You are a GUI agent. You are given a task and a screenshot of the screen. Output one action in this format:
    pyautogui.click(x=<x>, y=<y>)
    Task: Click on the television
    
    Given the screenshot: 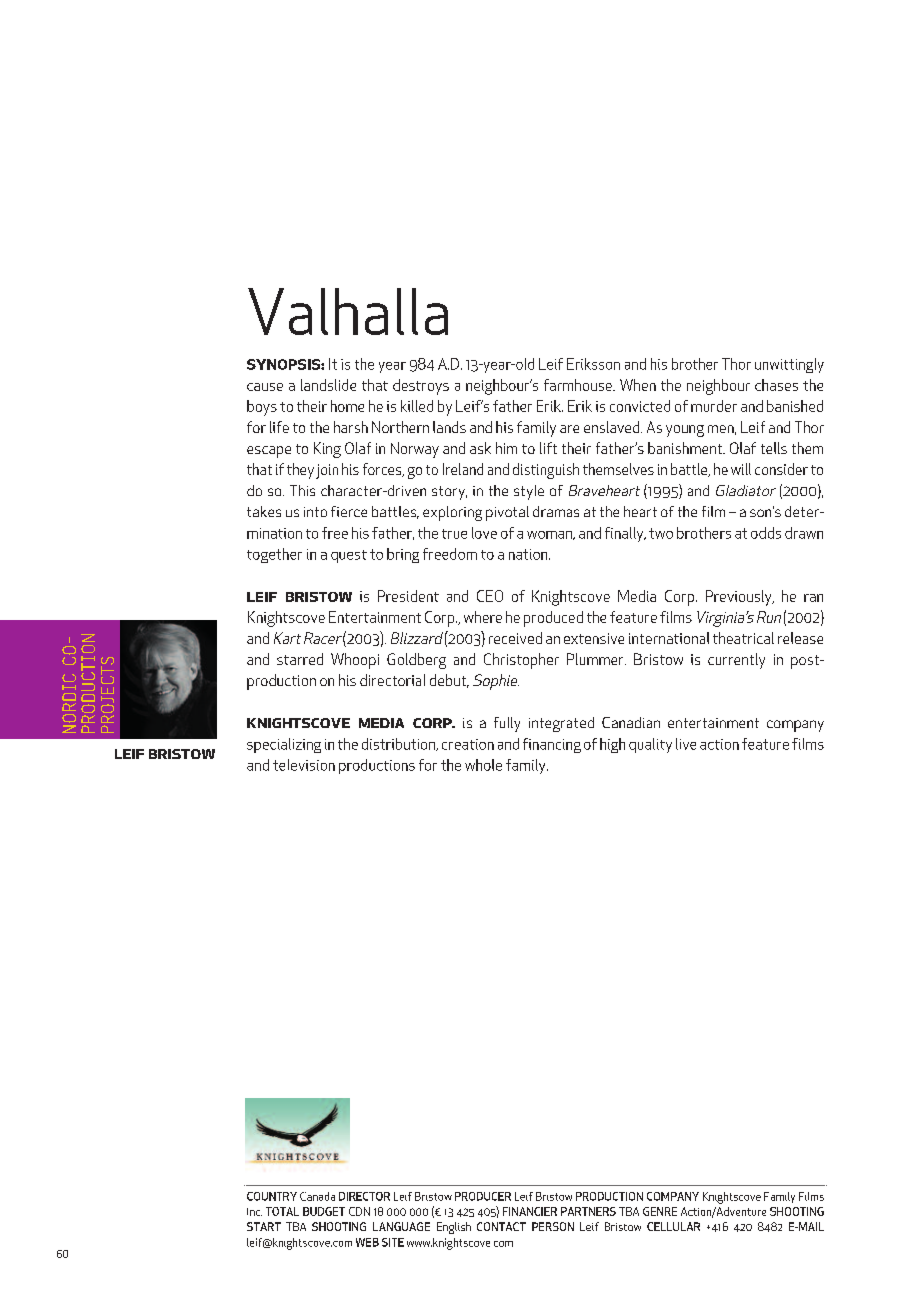 What is the action you would take?
    pyautogui.click(x=304, y=765)
